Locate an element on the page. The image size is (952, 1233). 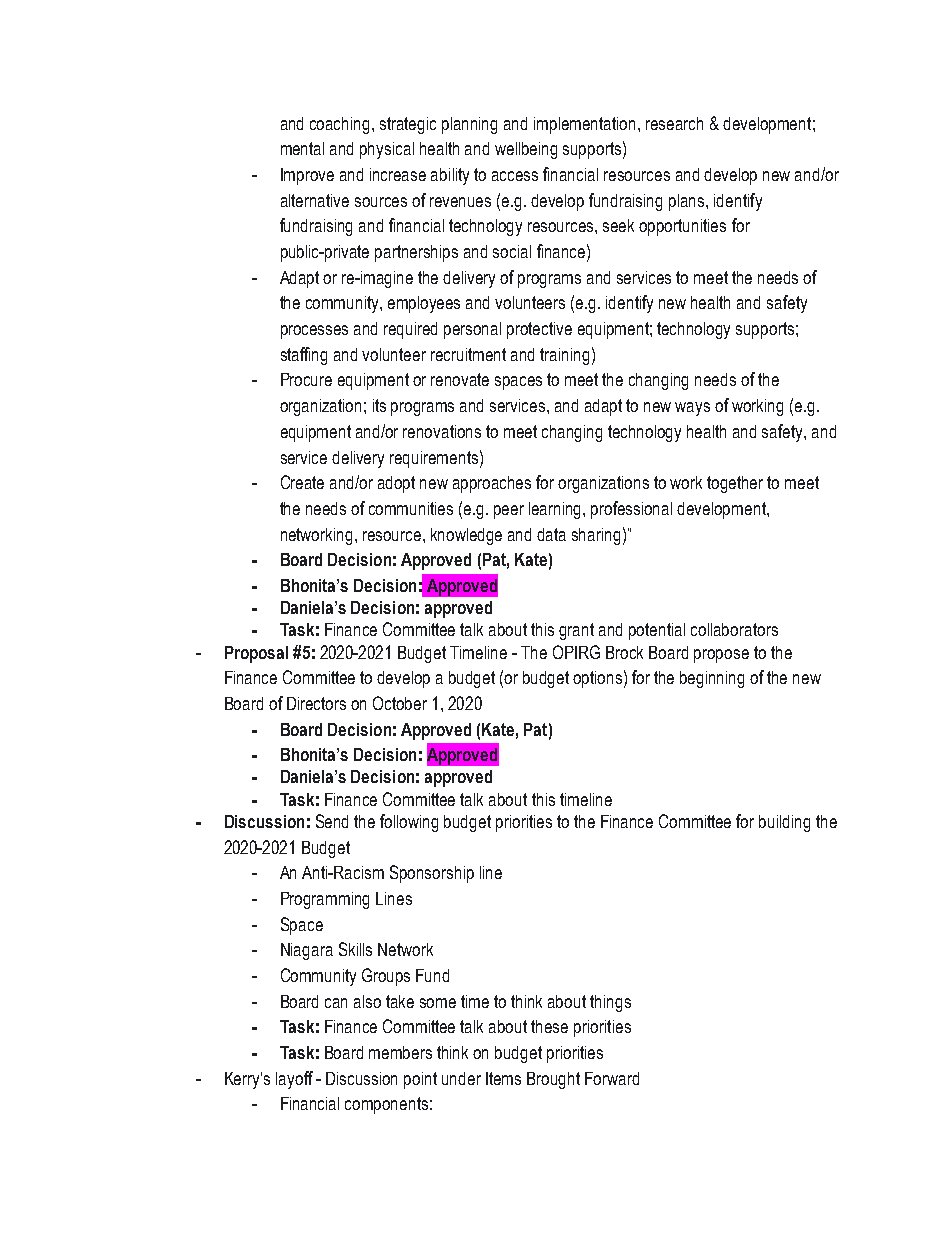
research is located at coordinates (674, 123).
